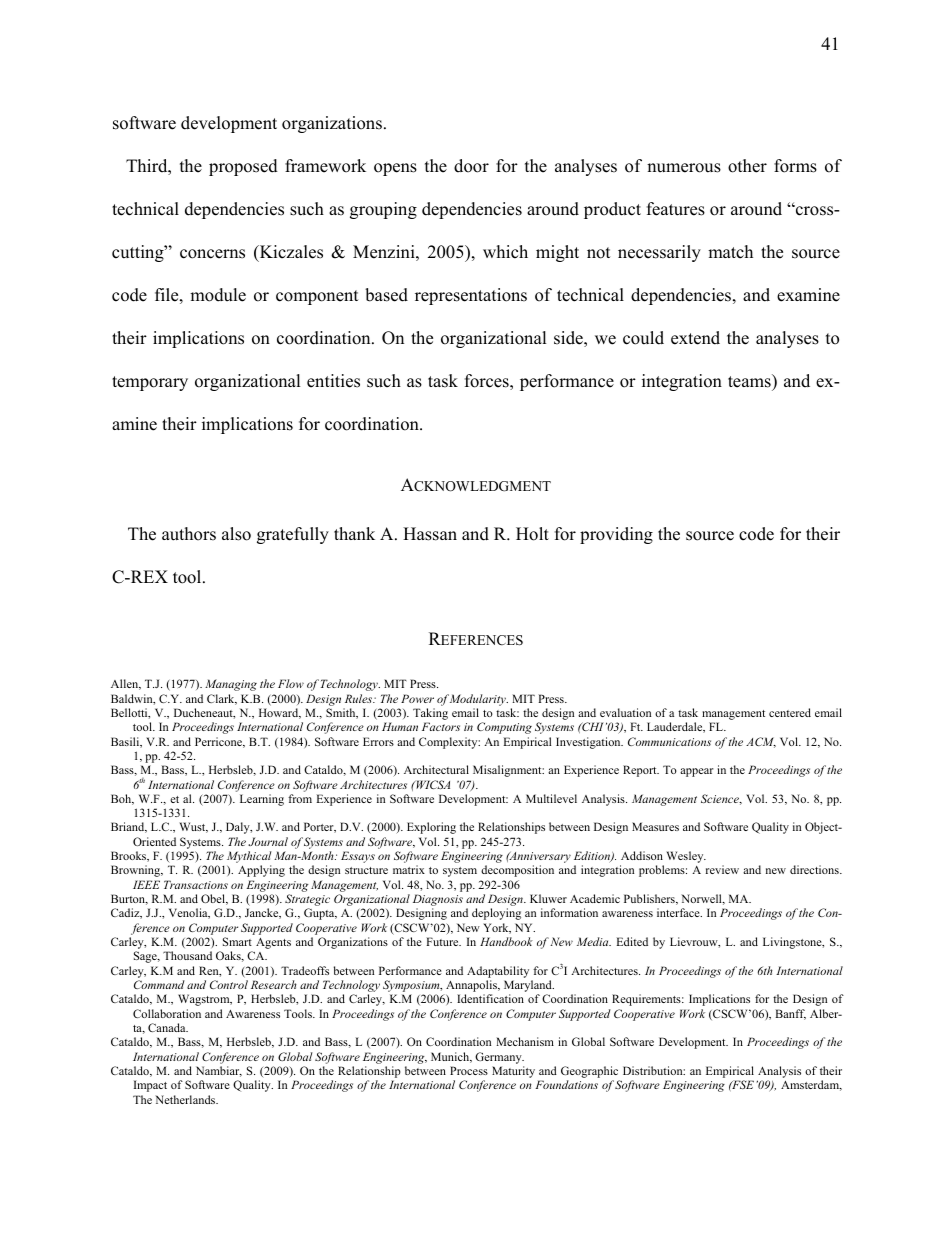 The height and width of the screenshot is (1233, 952). Describe the element at coordinates (186, 1099) in the screenshot. I see `Netherlands` at that location.
